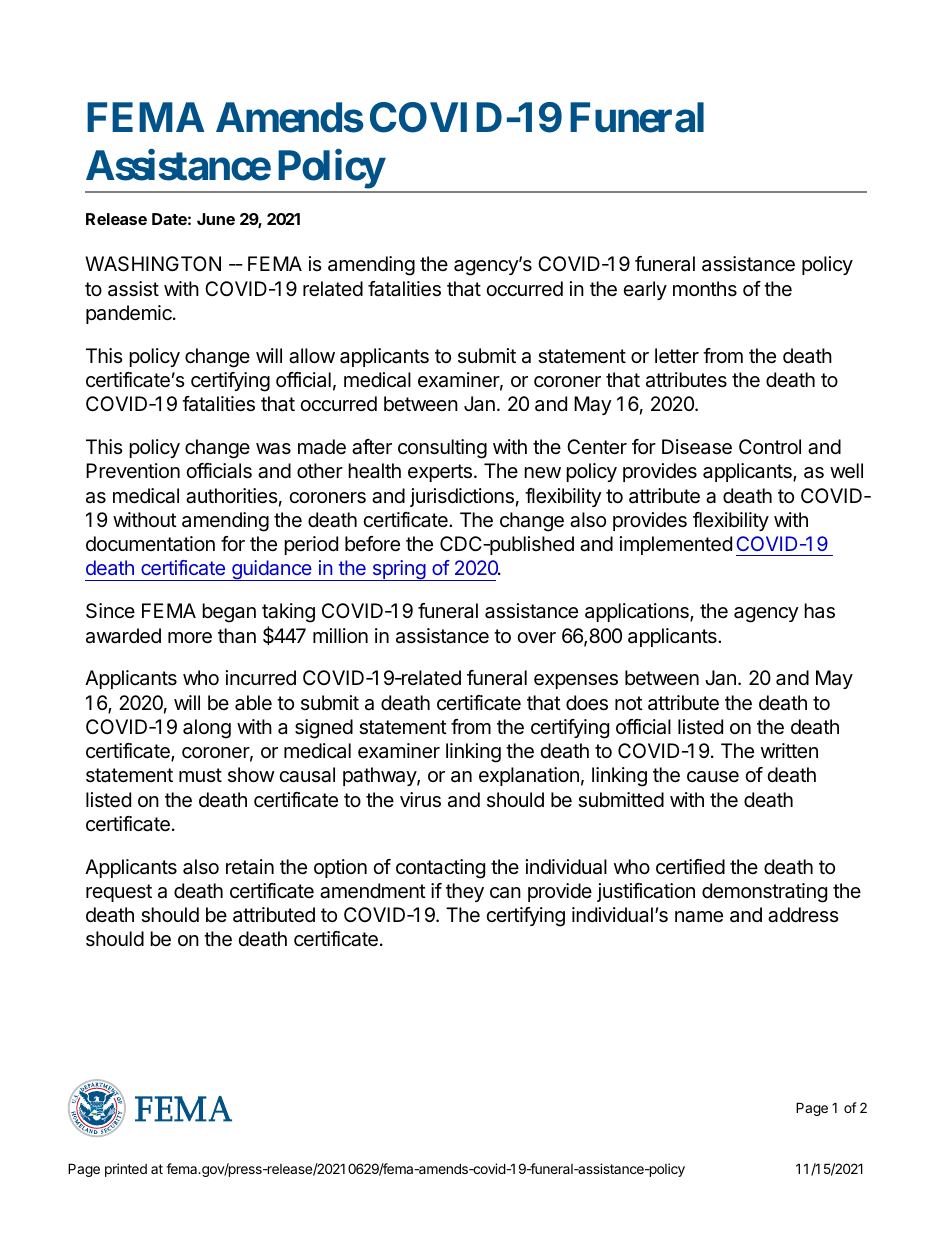 The height and width of the image is (1233, 952). What do you see at coordinates (207, 729) in the image?
I see `along` at bounding box center [207, 729].
